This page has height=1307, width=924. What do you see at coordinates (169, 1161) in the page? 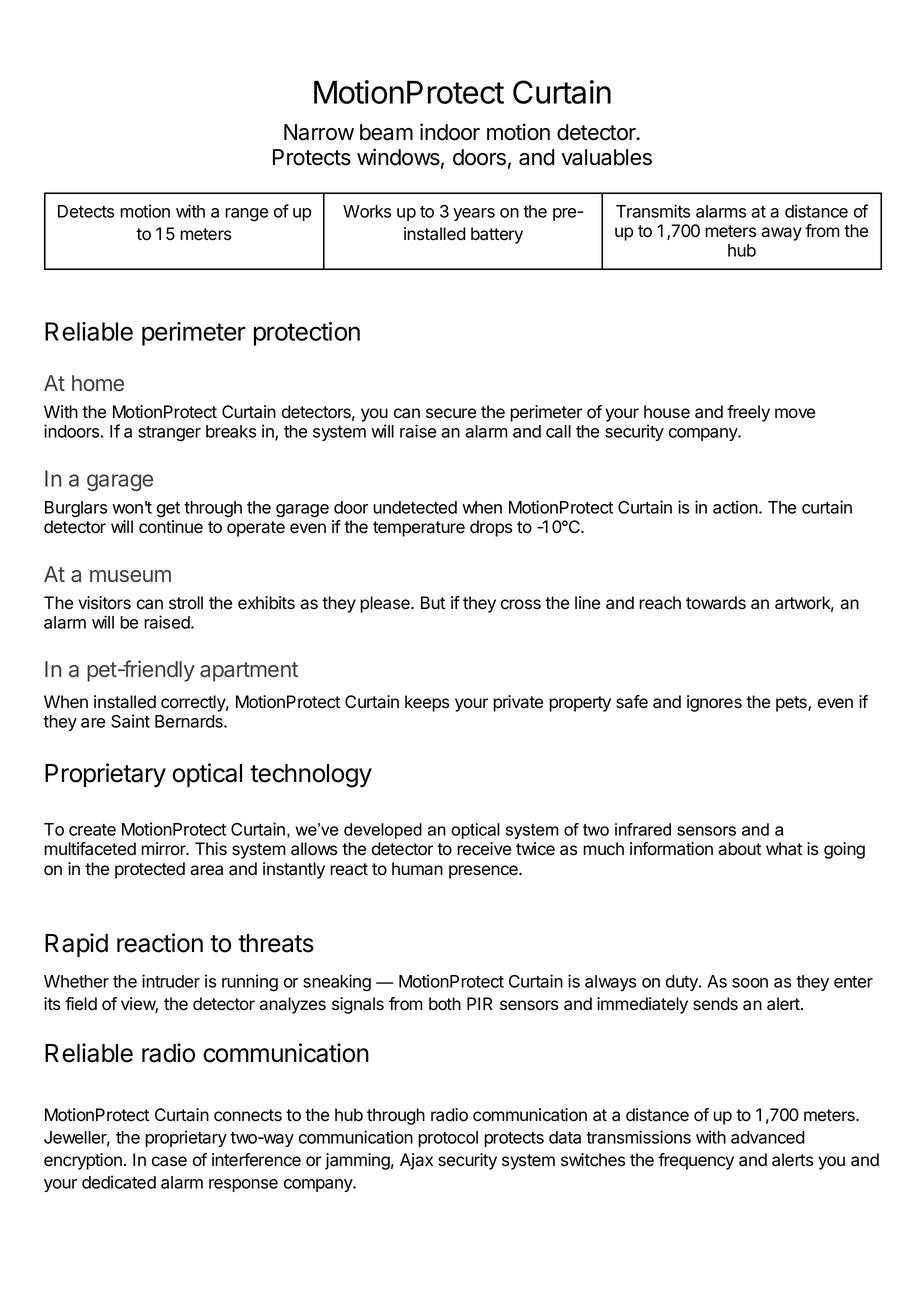
I see `case` at bounding box center [169, 1161].
